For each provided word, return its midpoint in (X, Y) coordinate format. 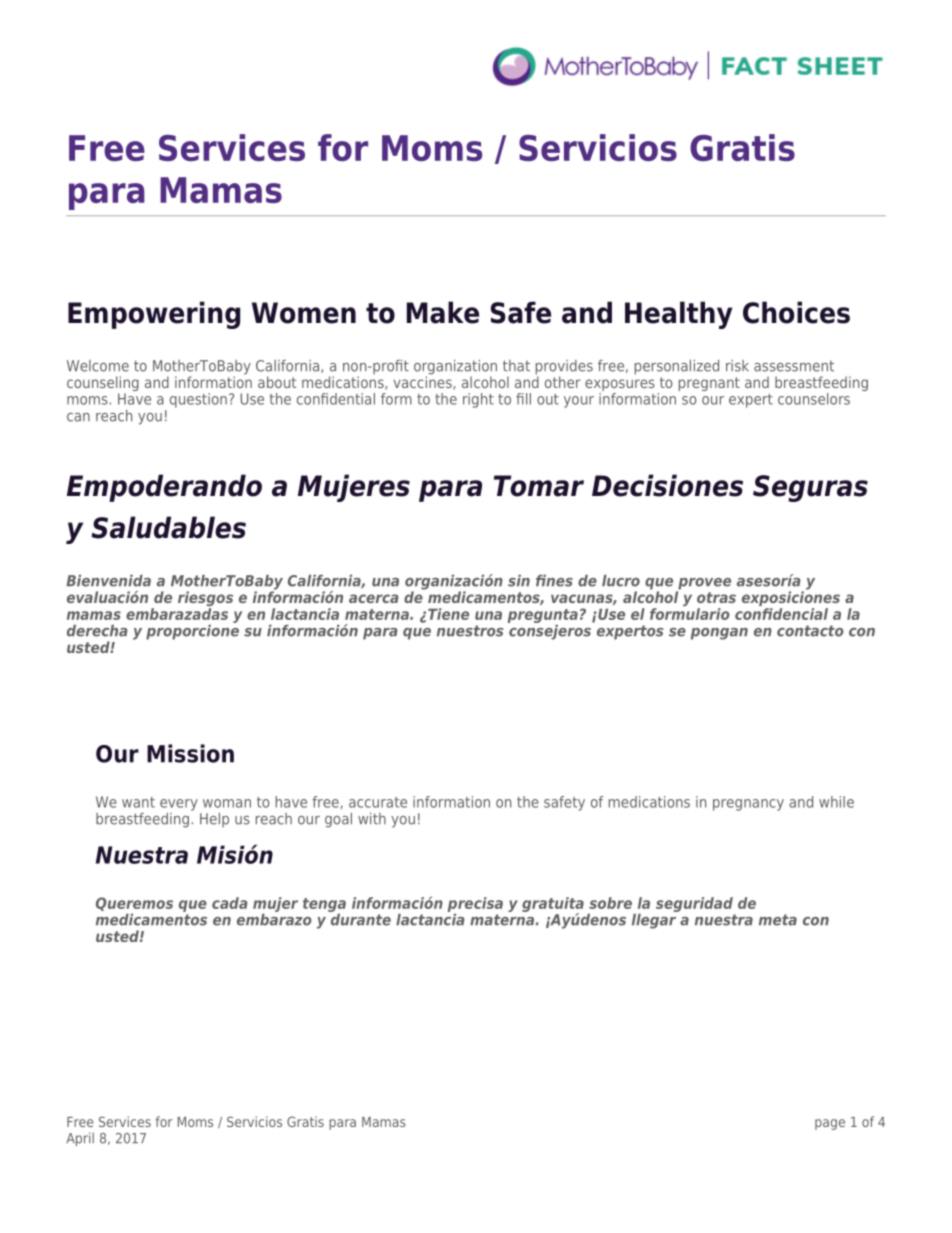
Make (443, 312)
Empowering (154, 315)
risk (737, 366)
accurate (378, 802)
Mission (190, 753)
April (80, 1139)
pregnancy (748, 805)
